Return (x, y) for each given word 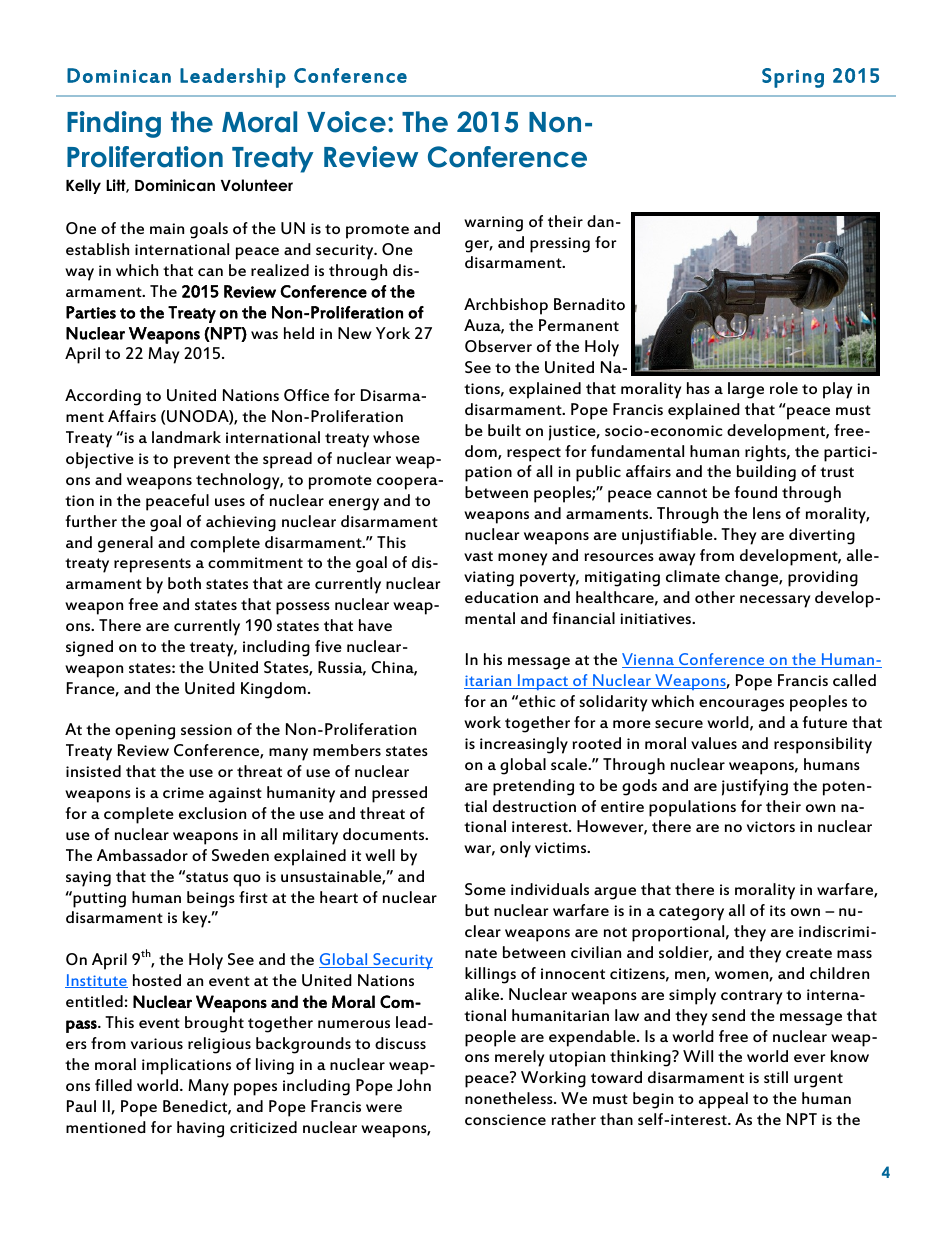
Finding (114, 124)
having (200, 1129)
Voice (346, 122)
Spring (793, 78)
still (776, 1077)
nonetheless (510, 1098)
